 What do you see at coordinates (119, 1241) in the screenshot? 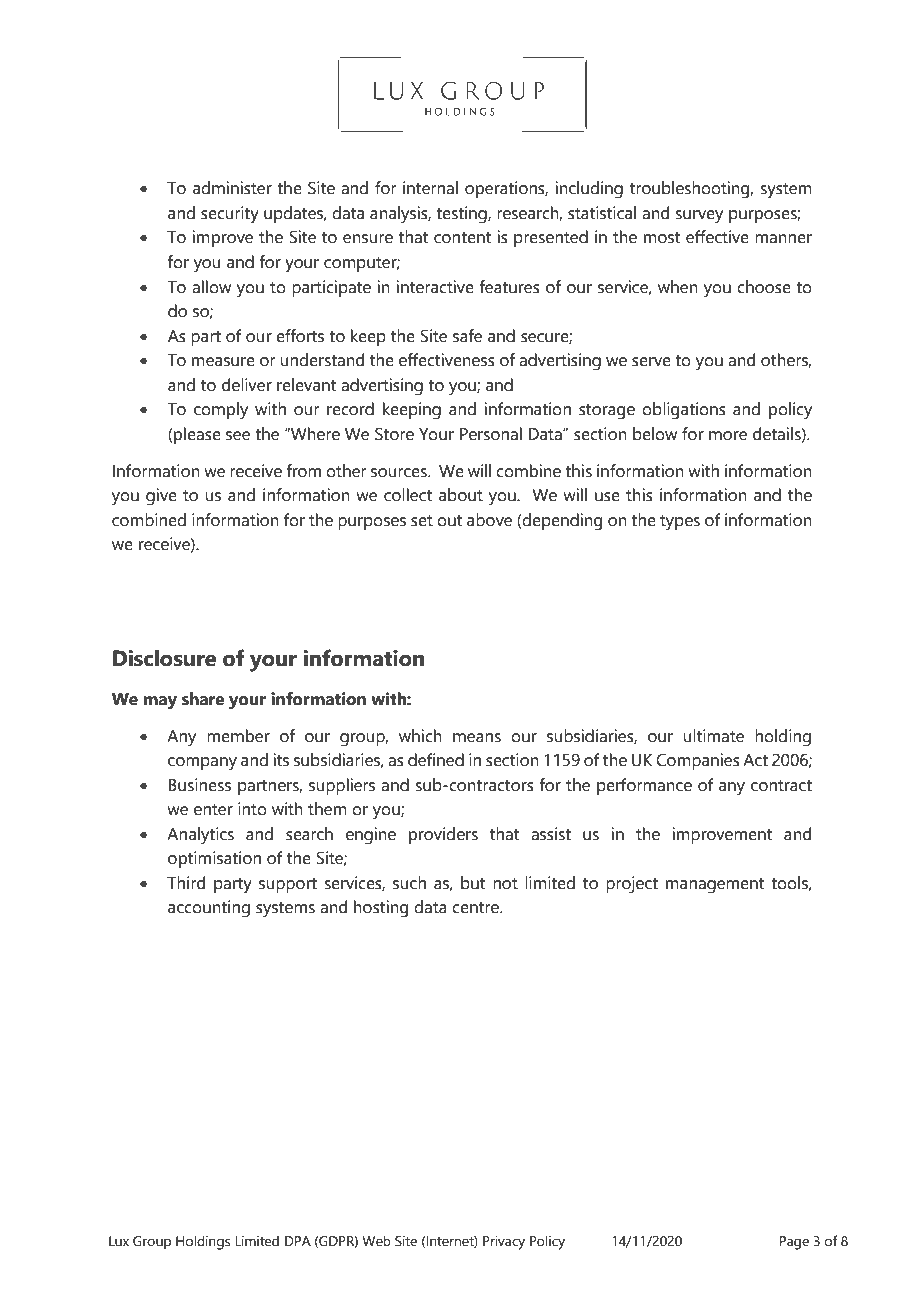
I see `Lux` at bounding box center [119, 1241].
